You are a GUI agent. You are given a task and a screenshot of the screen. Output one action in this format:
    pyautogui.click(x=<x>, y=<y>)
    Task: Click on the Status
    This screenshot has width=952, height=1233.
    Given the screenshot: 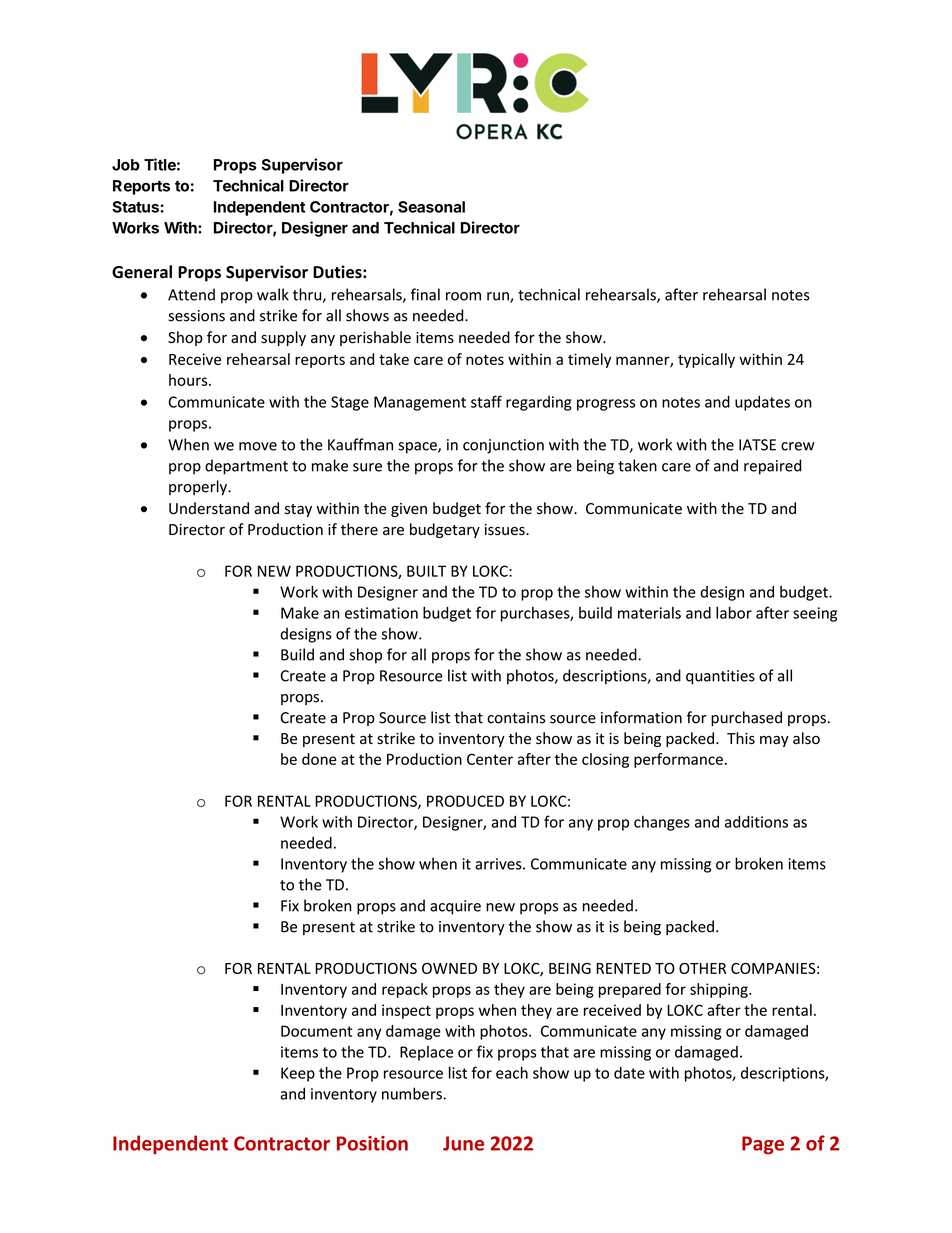 What is the action you would take?
    pyautogui.click(x=136, y=207)
